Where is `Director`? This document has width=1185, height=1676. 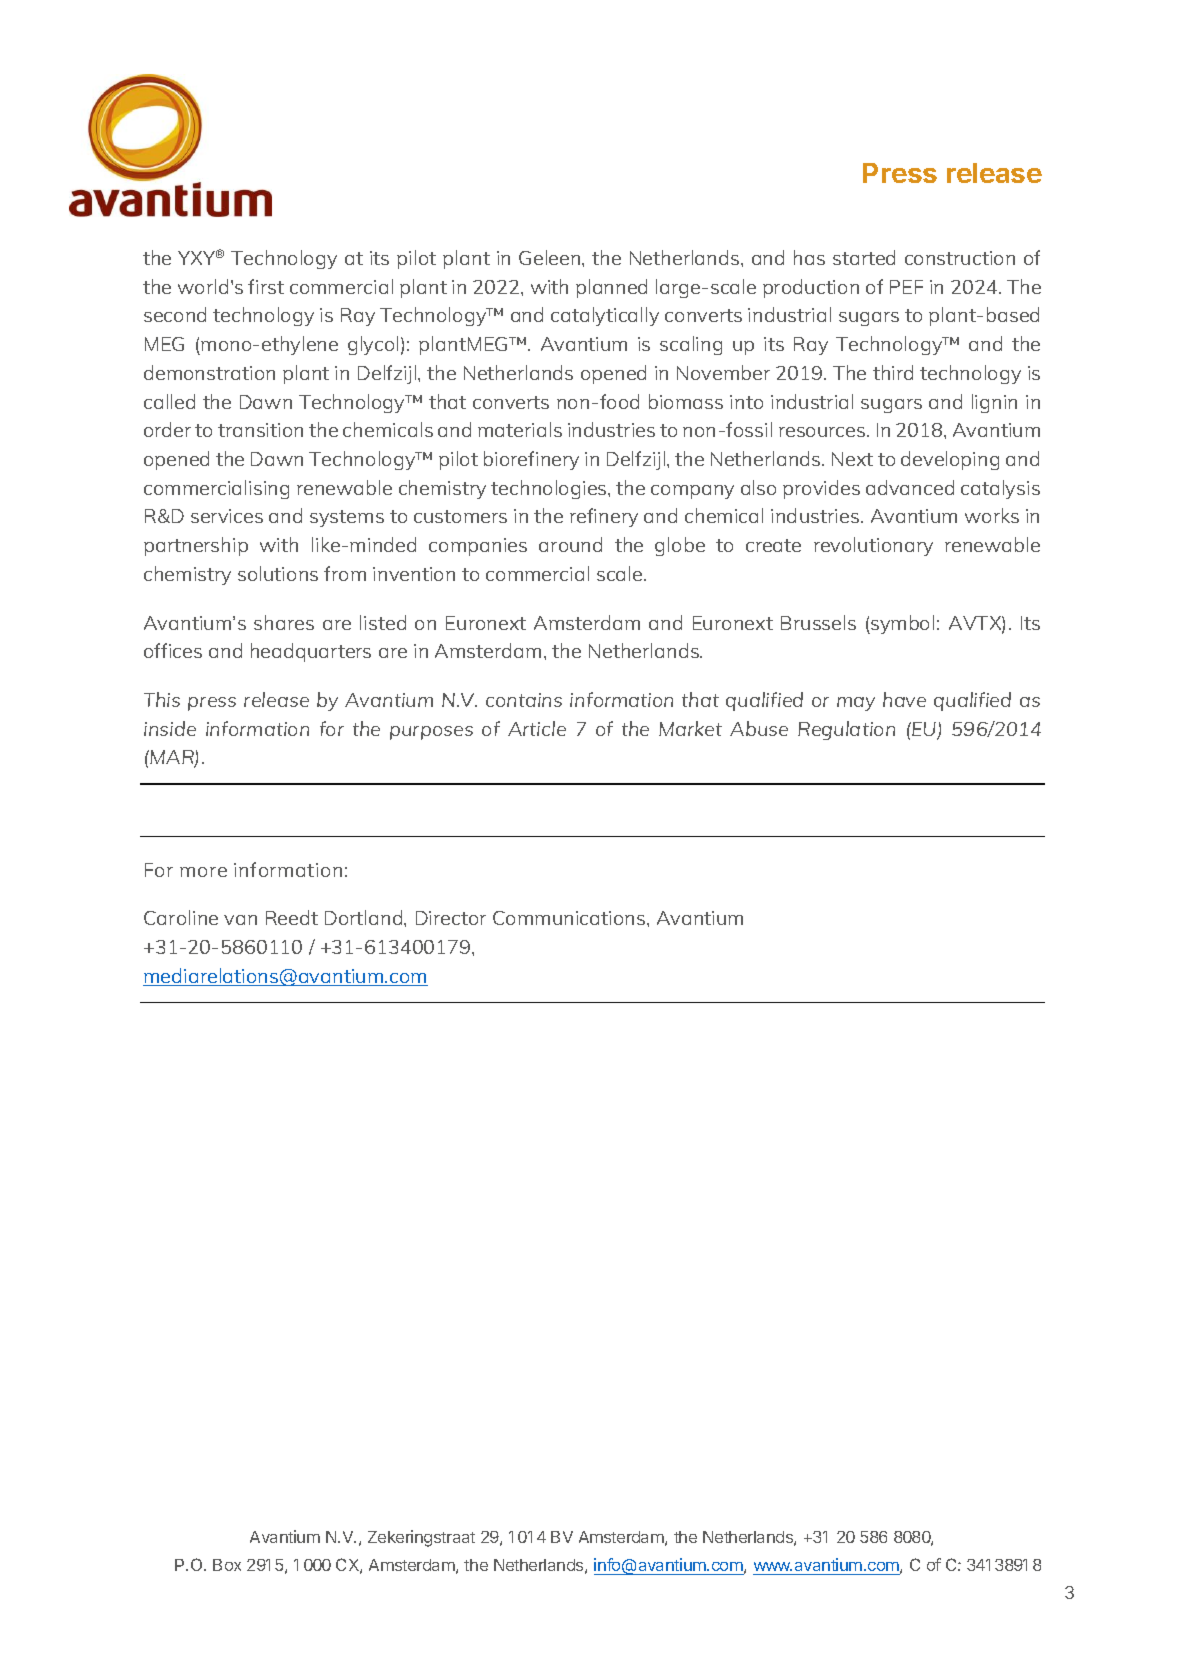
Director is located at coordinates (451, 918).
